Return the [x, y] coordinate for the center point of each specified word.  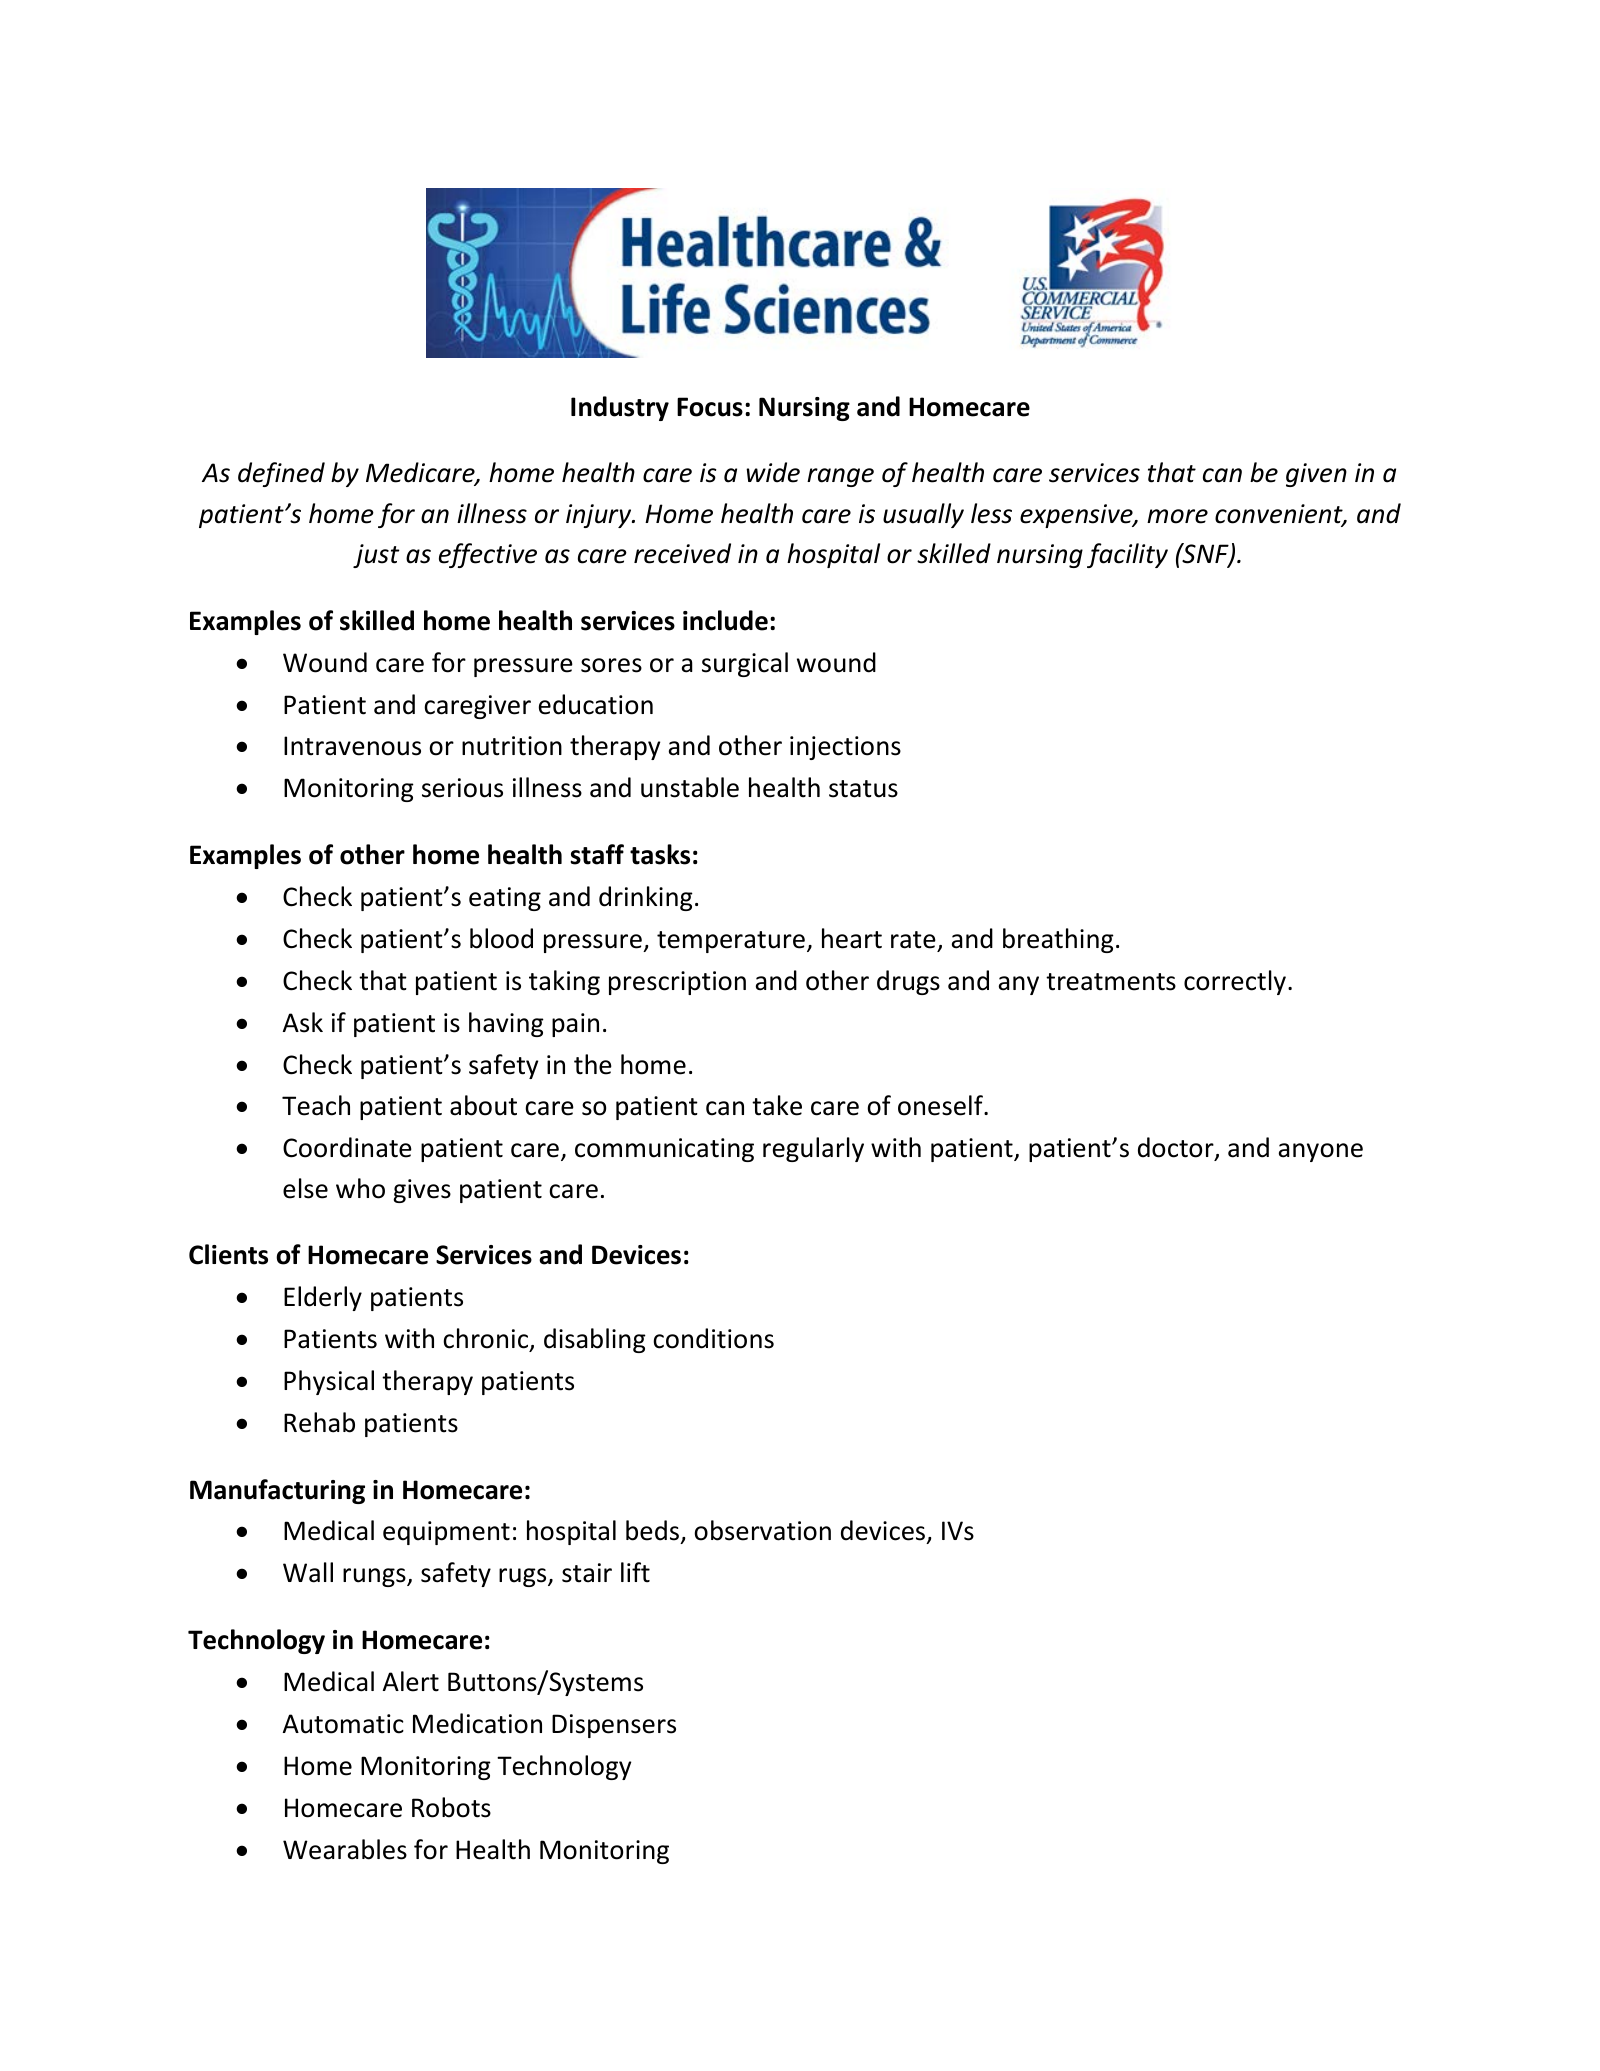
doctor [1177, 1149]
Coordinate [347, 1147]
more [1177, 516]
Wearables [345, 1849]
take [777, 1105]
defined [281, 474]
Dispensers [614, 1726]
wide [773, 472]
